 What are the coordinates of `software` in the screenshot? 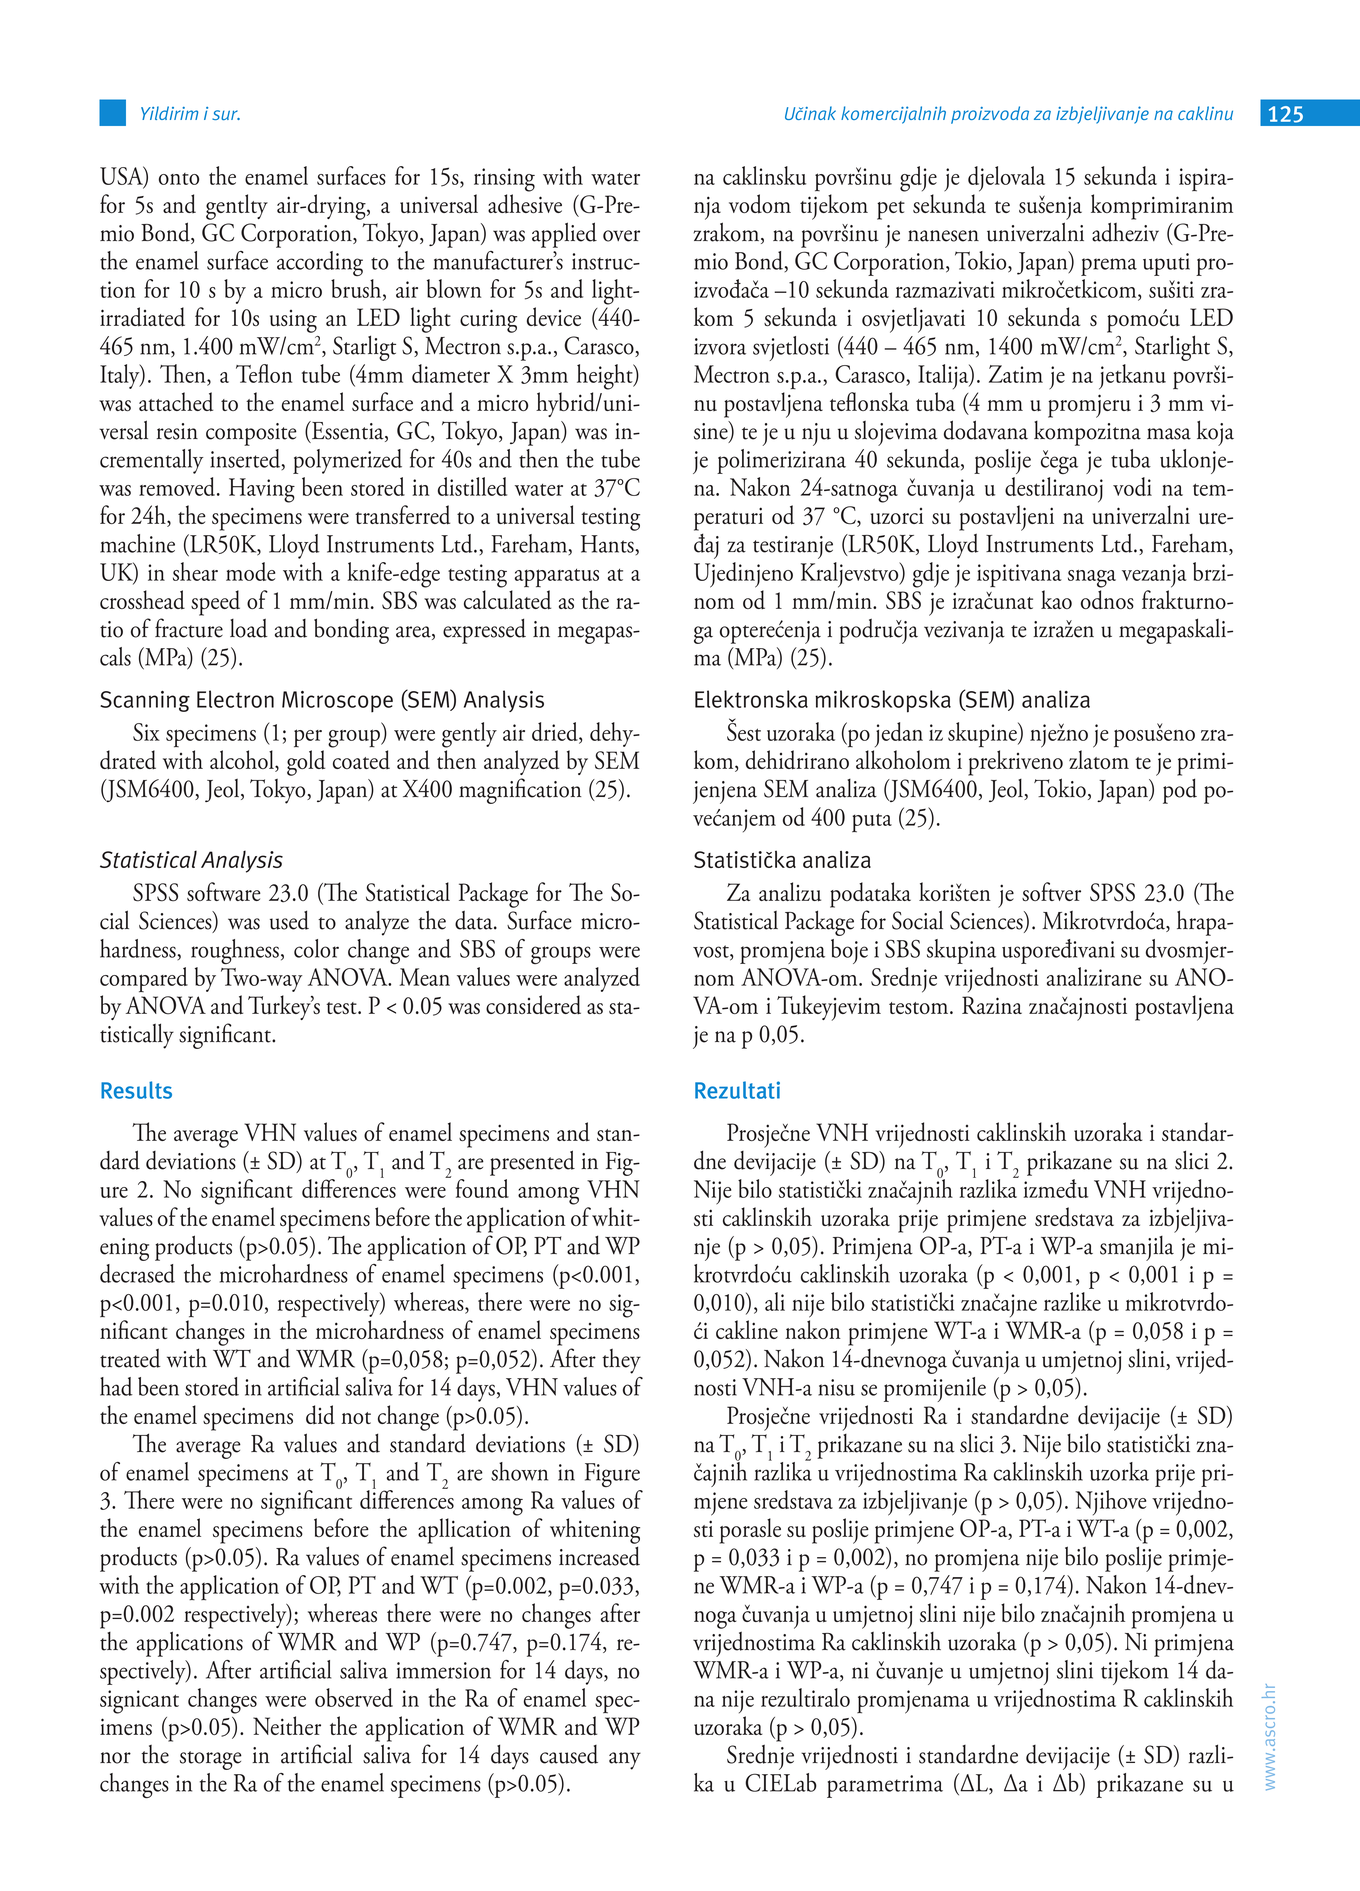 It's located at (224, 891).
